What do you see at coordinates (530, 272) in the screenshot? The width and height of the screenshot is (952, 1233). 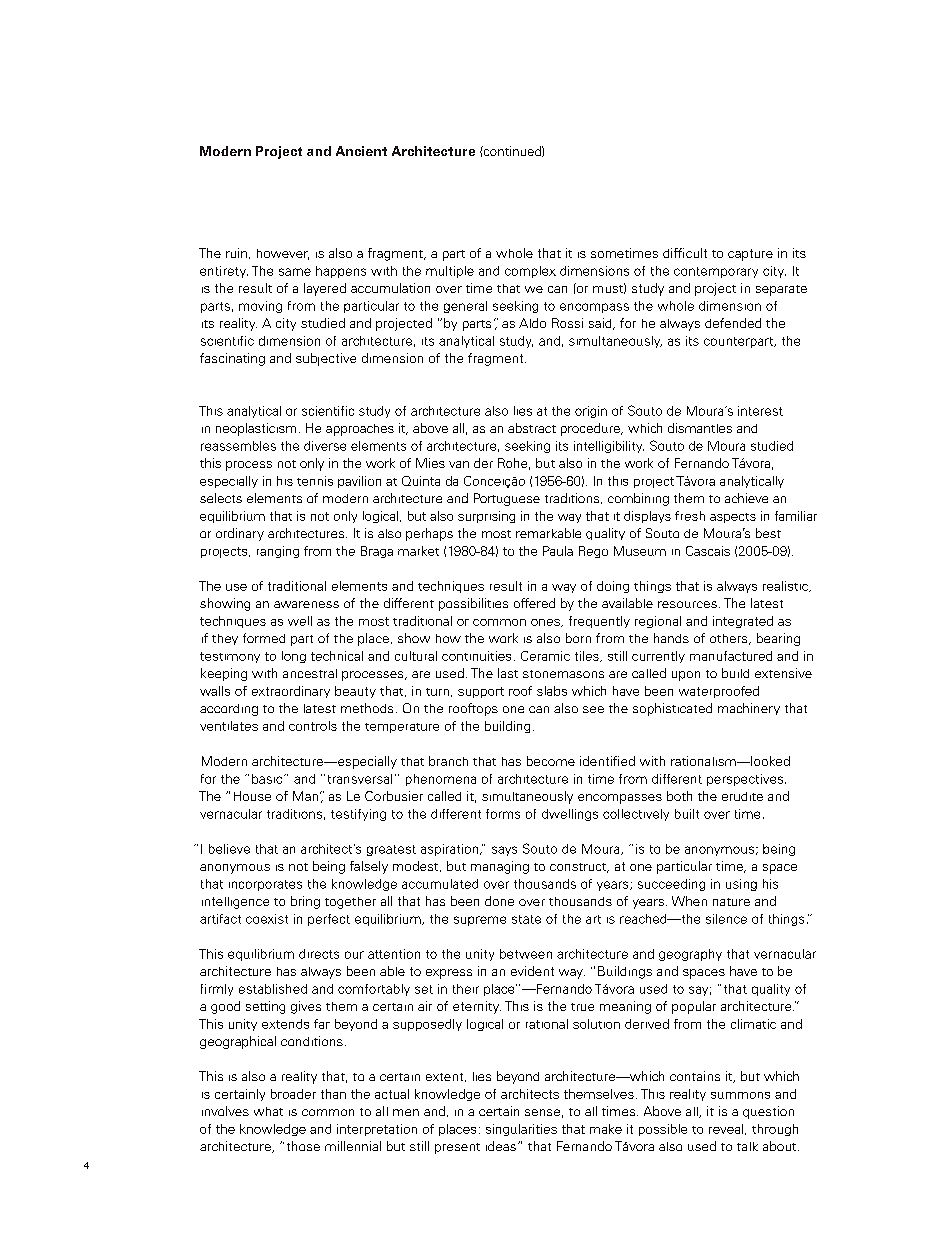 I see `complex` at bounding box center [530, 272].
